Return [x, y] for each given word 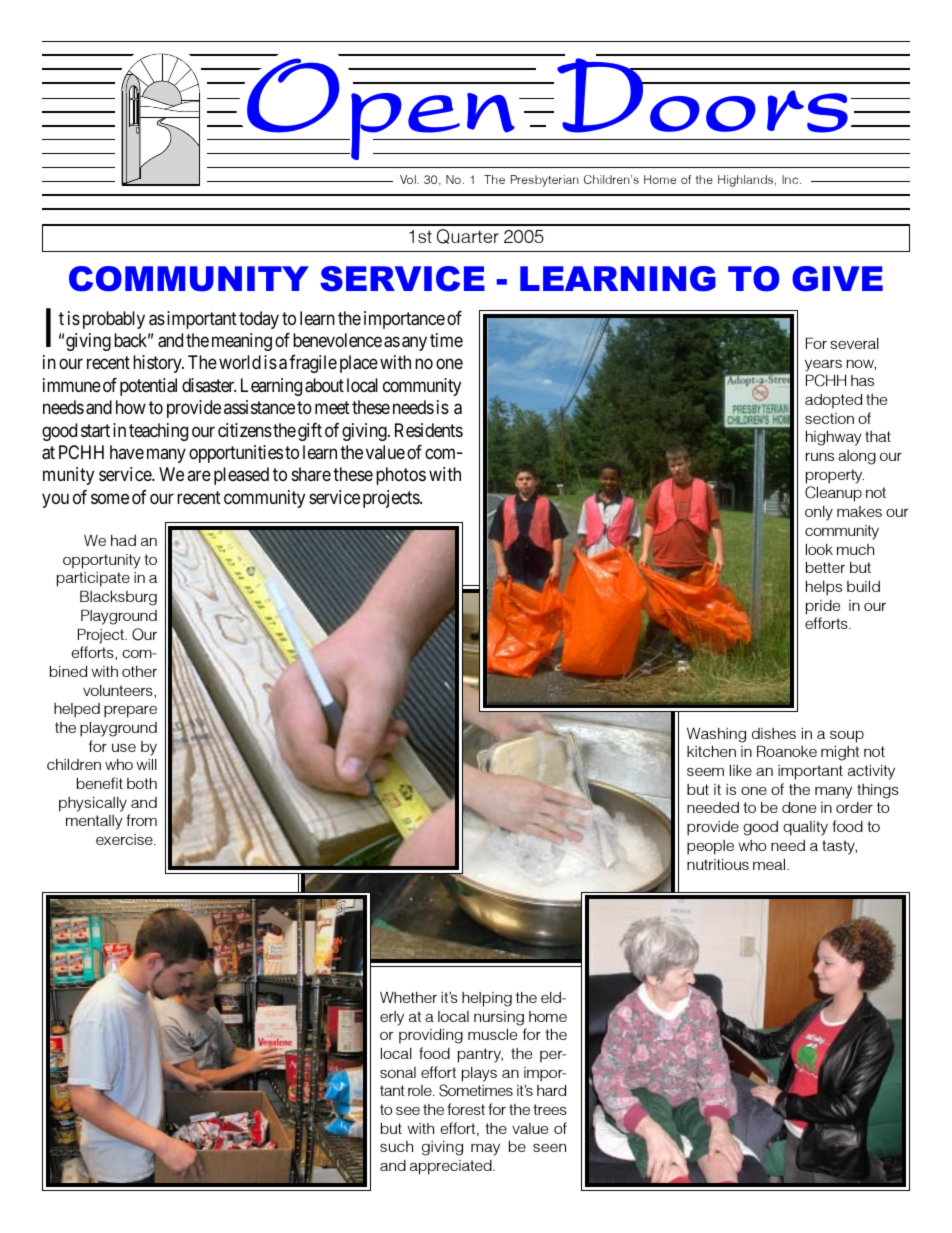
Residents [429, 430]
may [485, 1149]
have [127, 452]
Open [381, 109]
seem [705, 772]
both [142, 783]
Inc [791, 179]
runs [820, 456]
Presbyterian [545, 181]
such [396, 1146]
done [799, 807]
